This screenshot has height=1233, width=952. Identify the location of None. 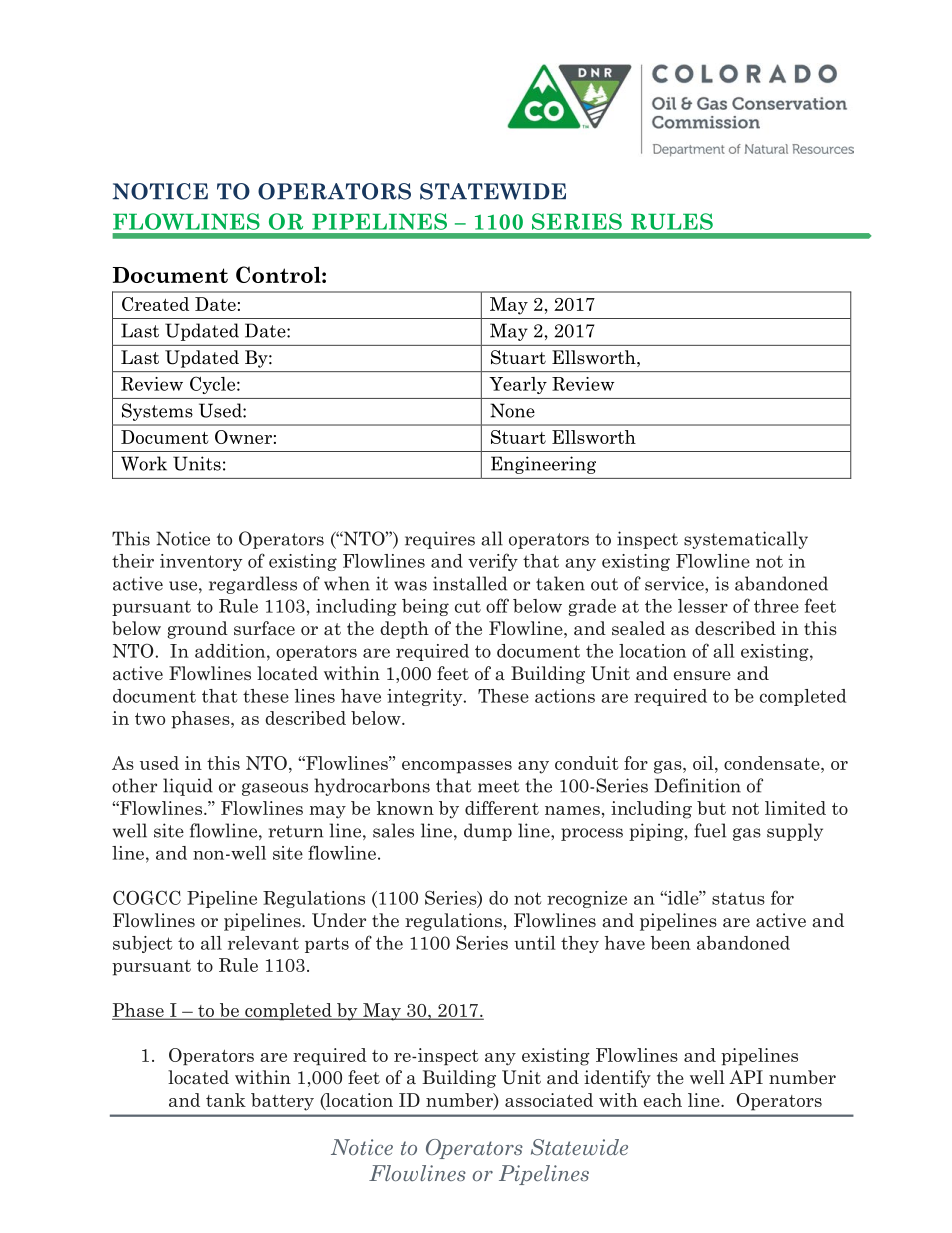
(512, 410).
